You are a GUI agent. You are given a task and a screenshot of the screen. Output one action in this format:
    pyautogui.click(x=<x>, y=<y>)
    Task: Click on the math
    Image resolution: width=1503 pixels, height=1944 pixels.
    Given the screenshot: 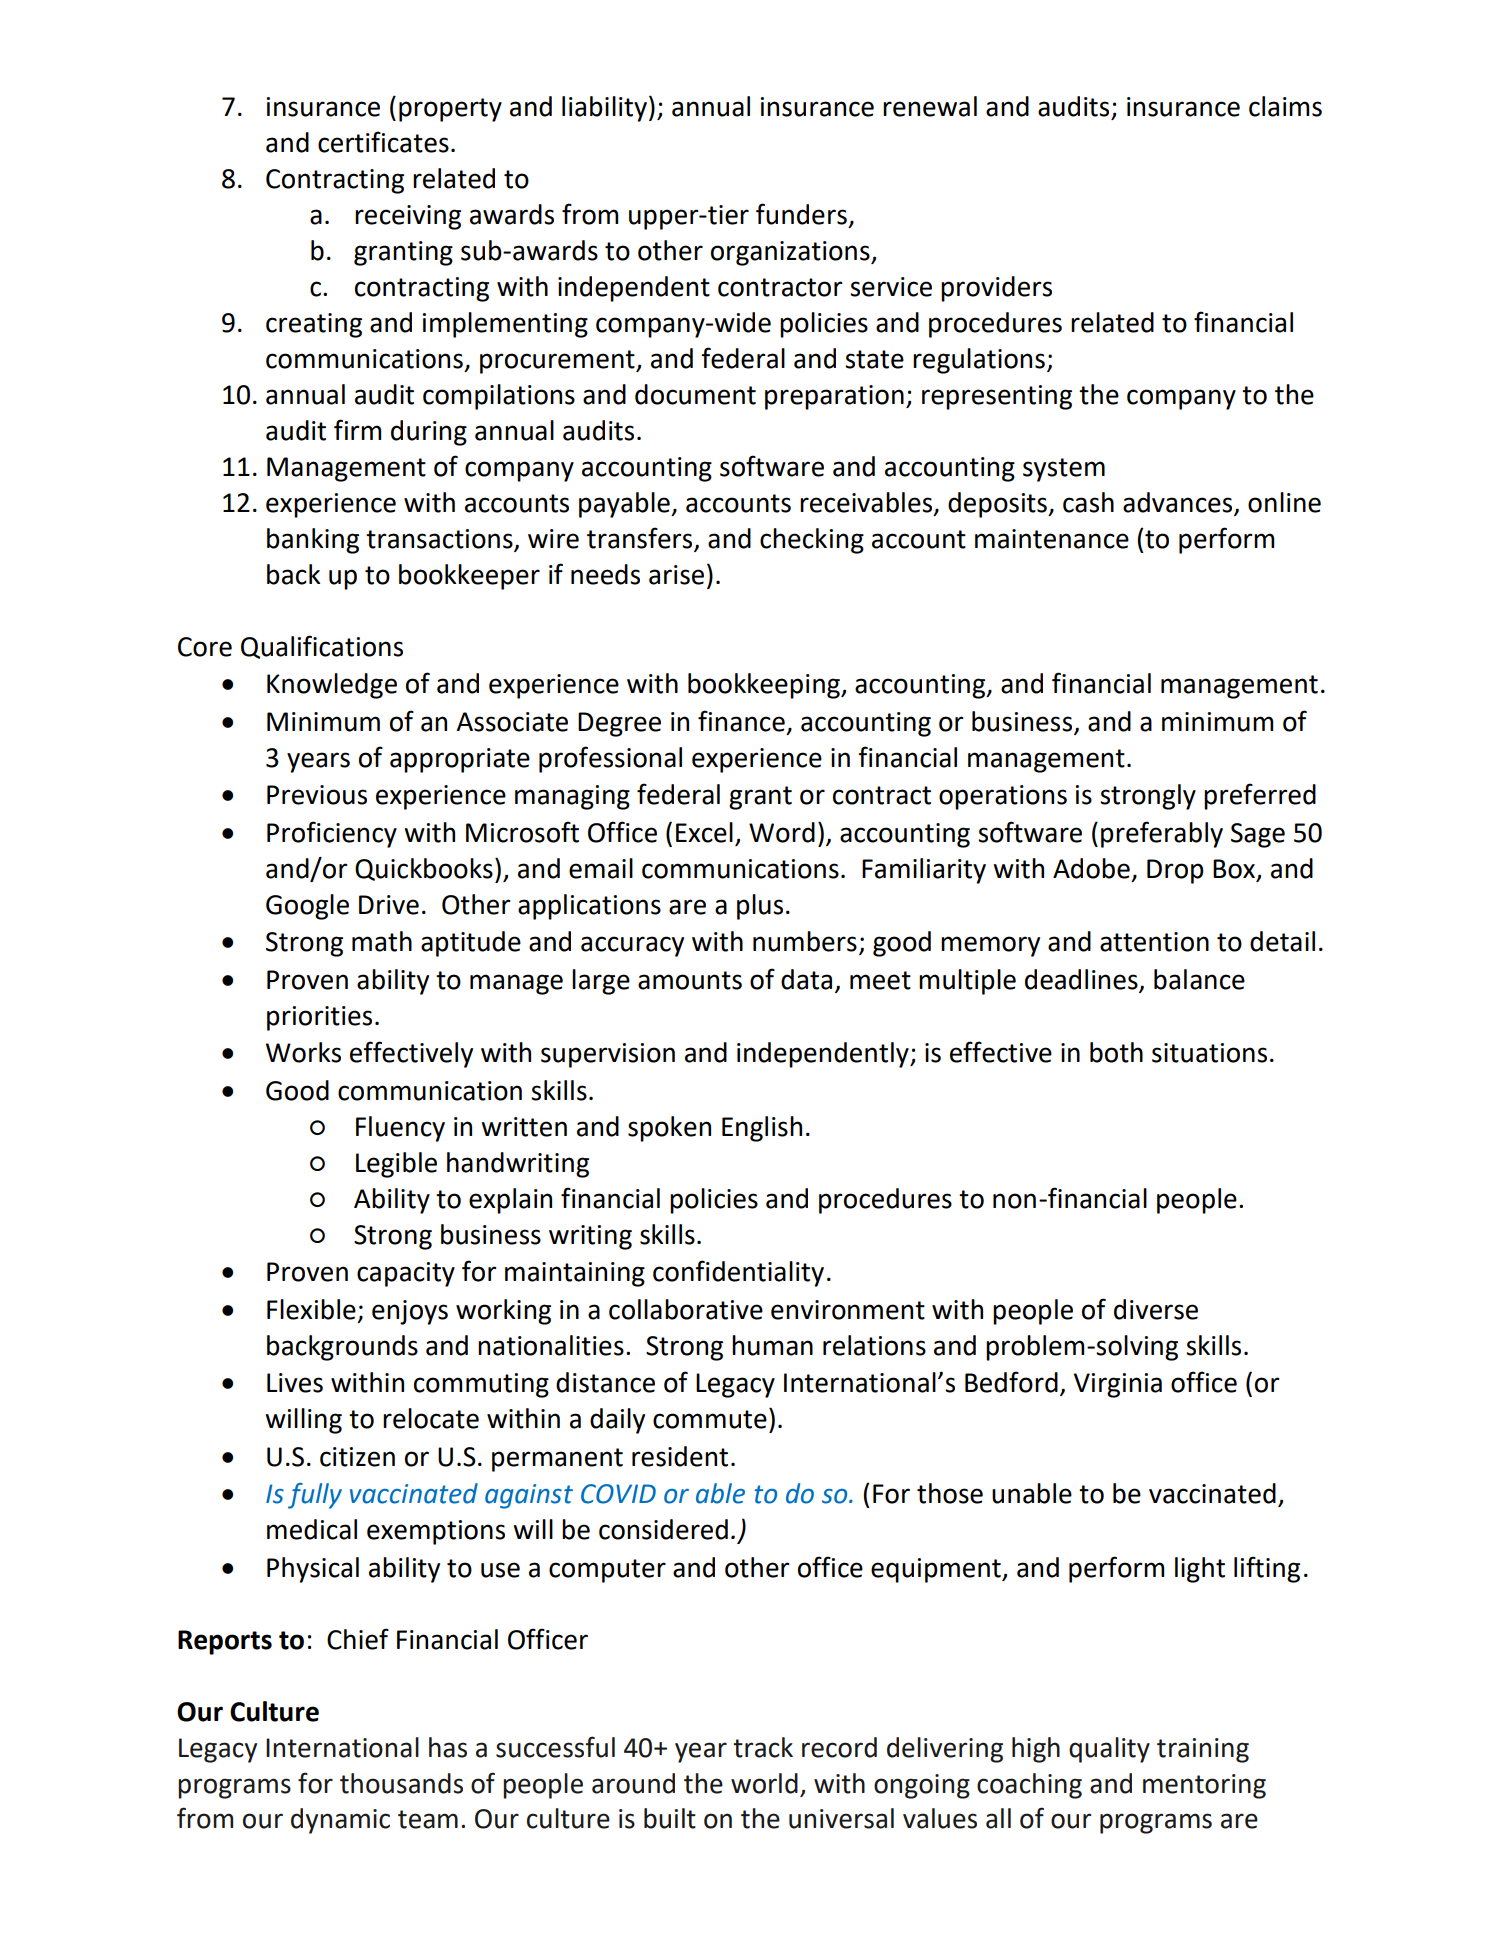 What is the action you would take?
    pyautogui.click(x=382, y=941)
